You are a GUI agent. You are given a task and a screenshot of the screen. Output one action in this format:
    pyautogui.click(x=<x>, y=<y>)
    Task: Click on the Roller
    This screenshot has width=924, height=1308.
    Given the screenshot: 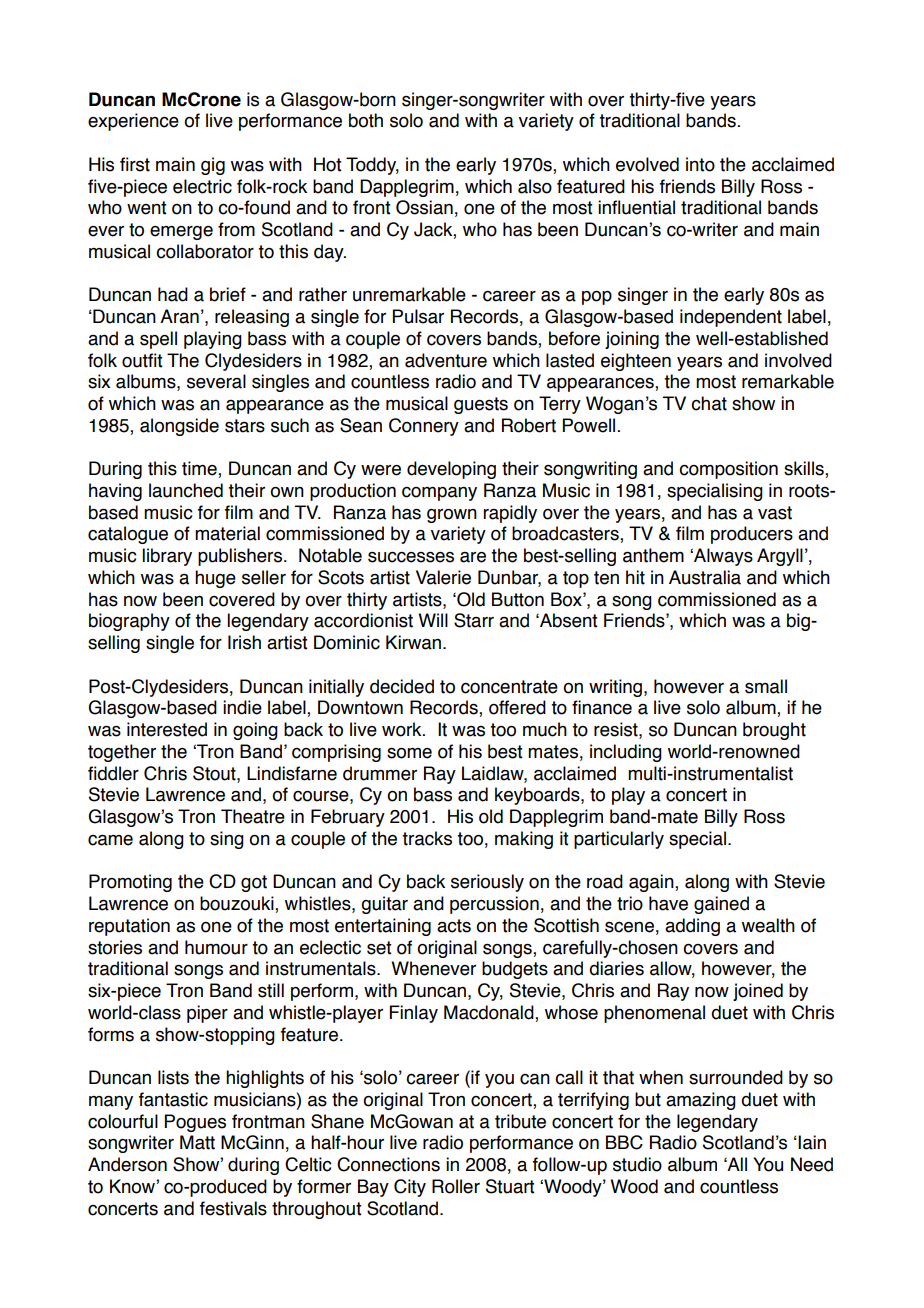 What is the action you would take?
    pyautogui.click(x=456, y=1186)
